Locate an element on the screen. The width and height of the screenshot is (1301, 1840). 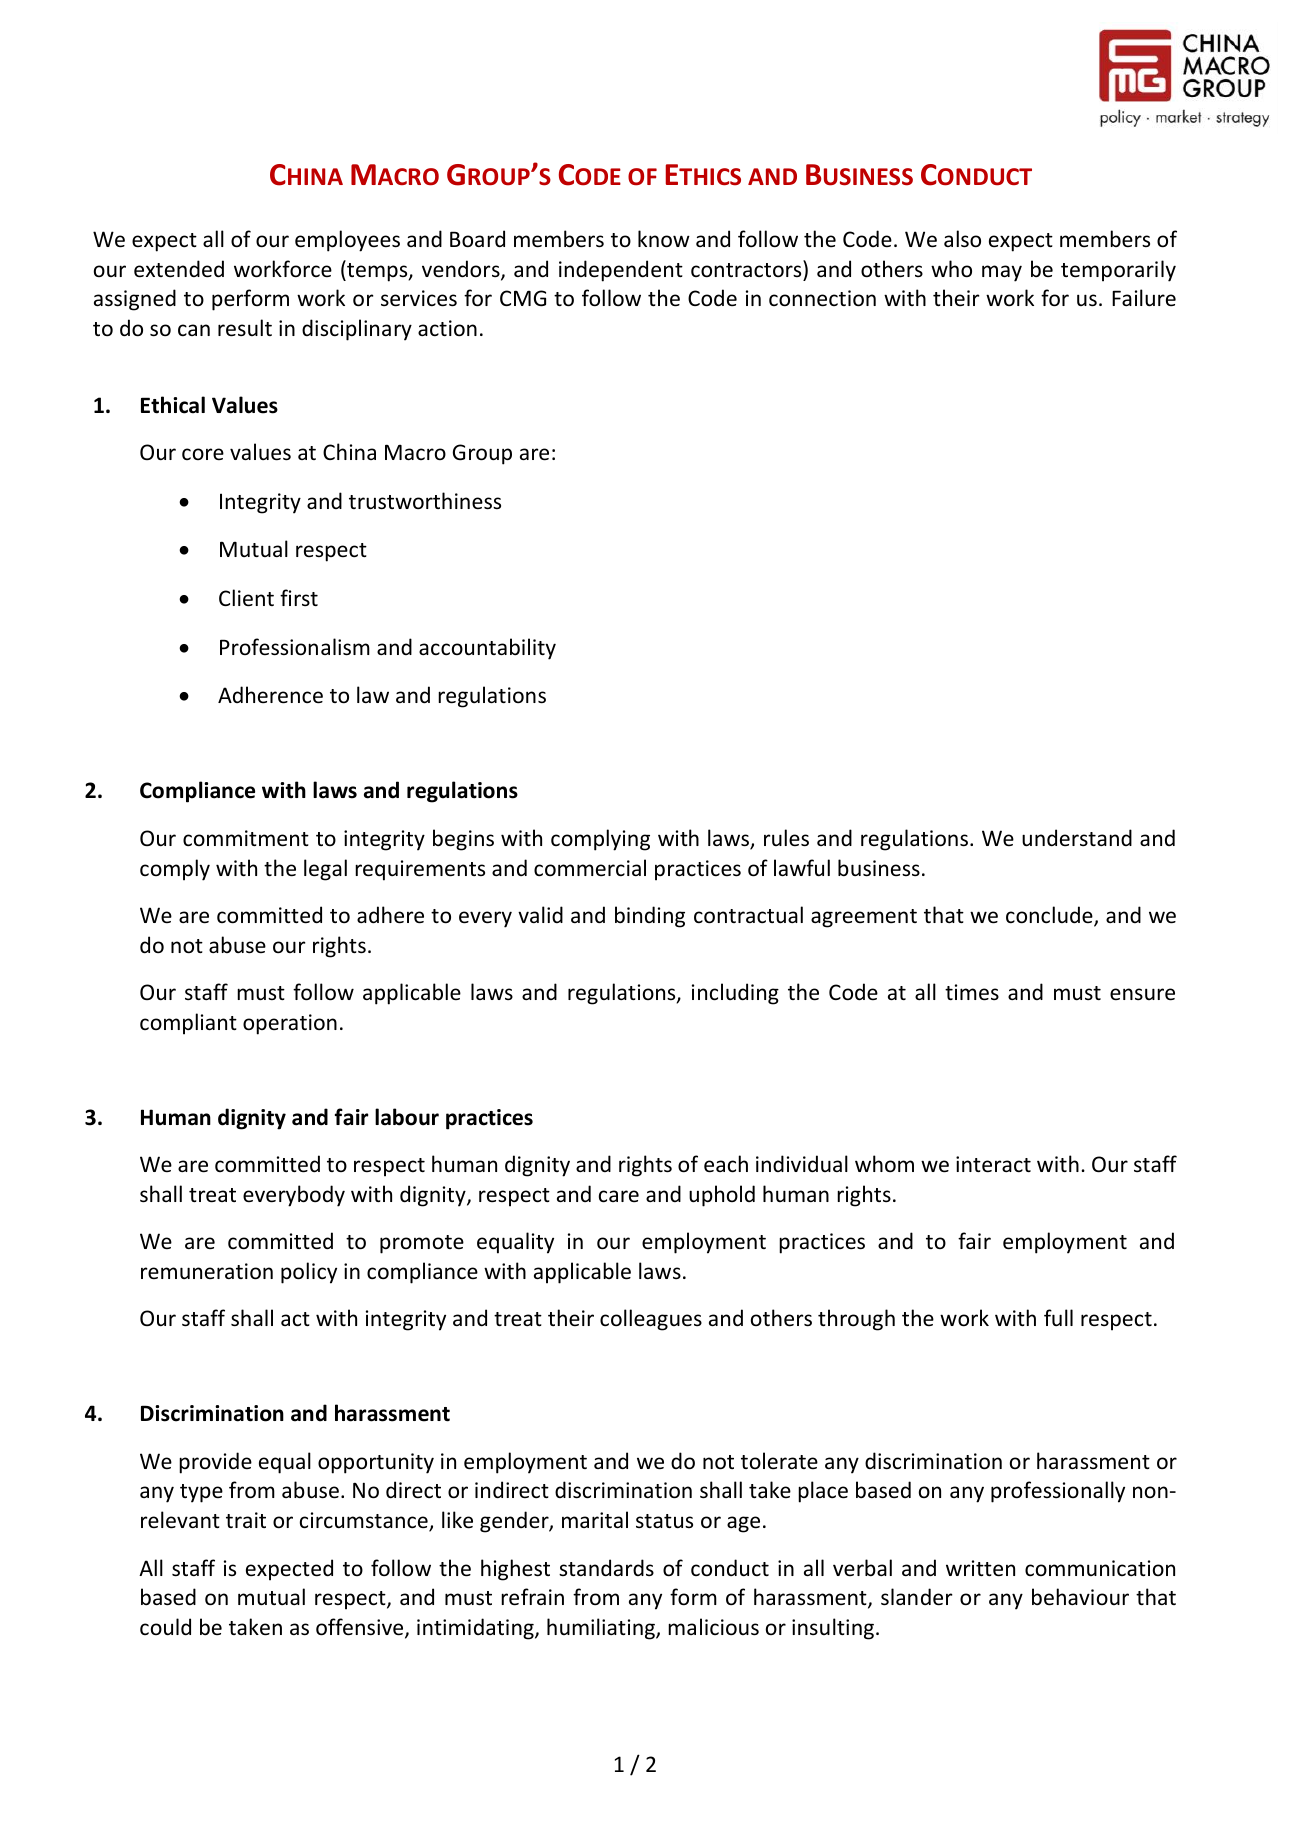
result is located at coordinates (245, 328).
